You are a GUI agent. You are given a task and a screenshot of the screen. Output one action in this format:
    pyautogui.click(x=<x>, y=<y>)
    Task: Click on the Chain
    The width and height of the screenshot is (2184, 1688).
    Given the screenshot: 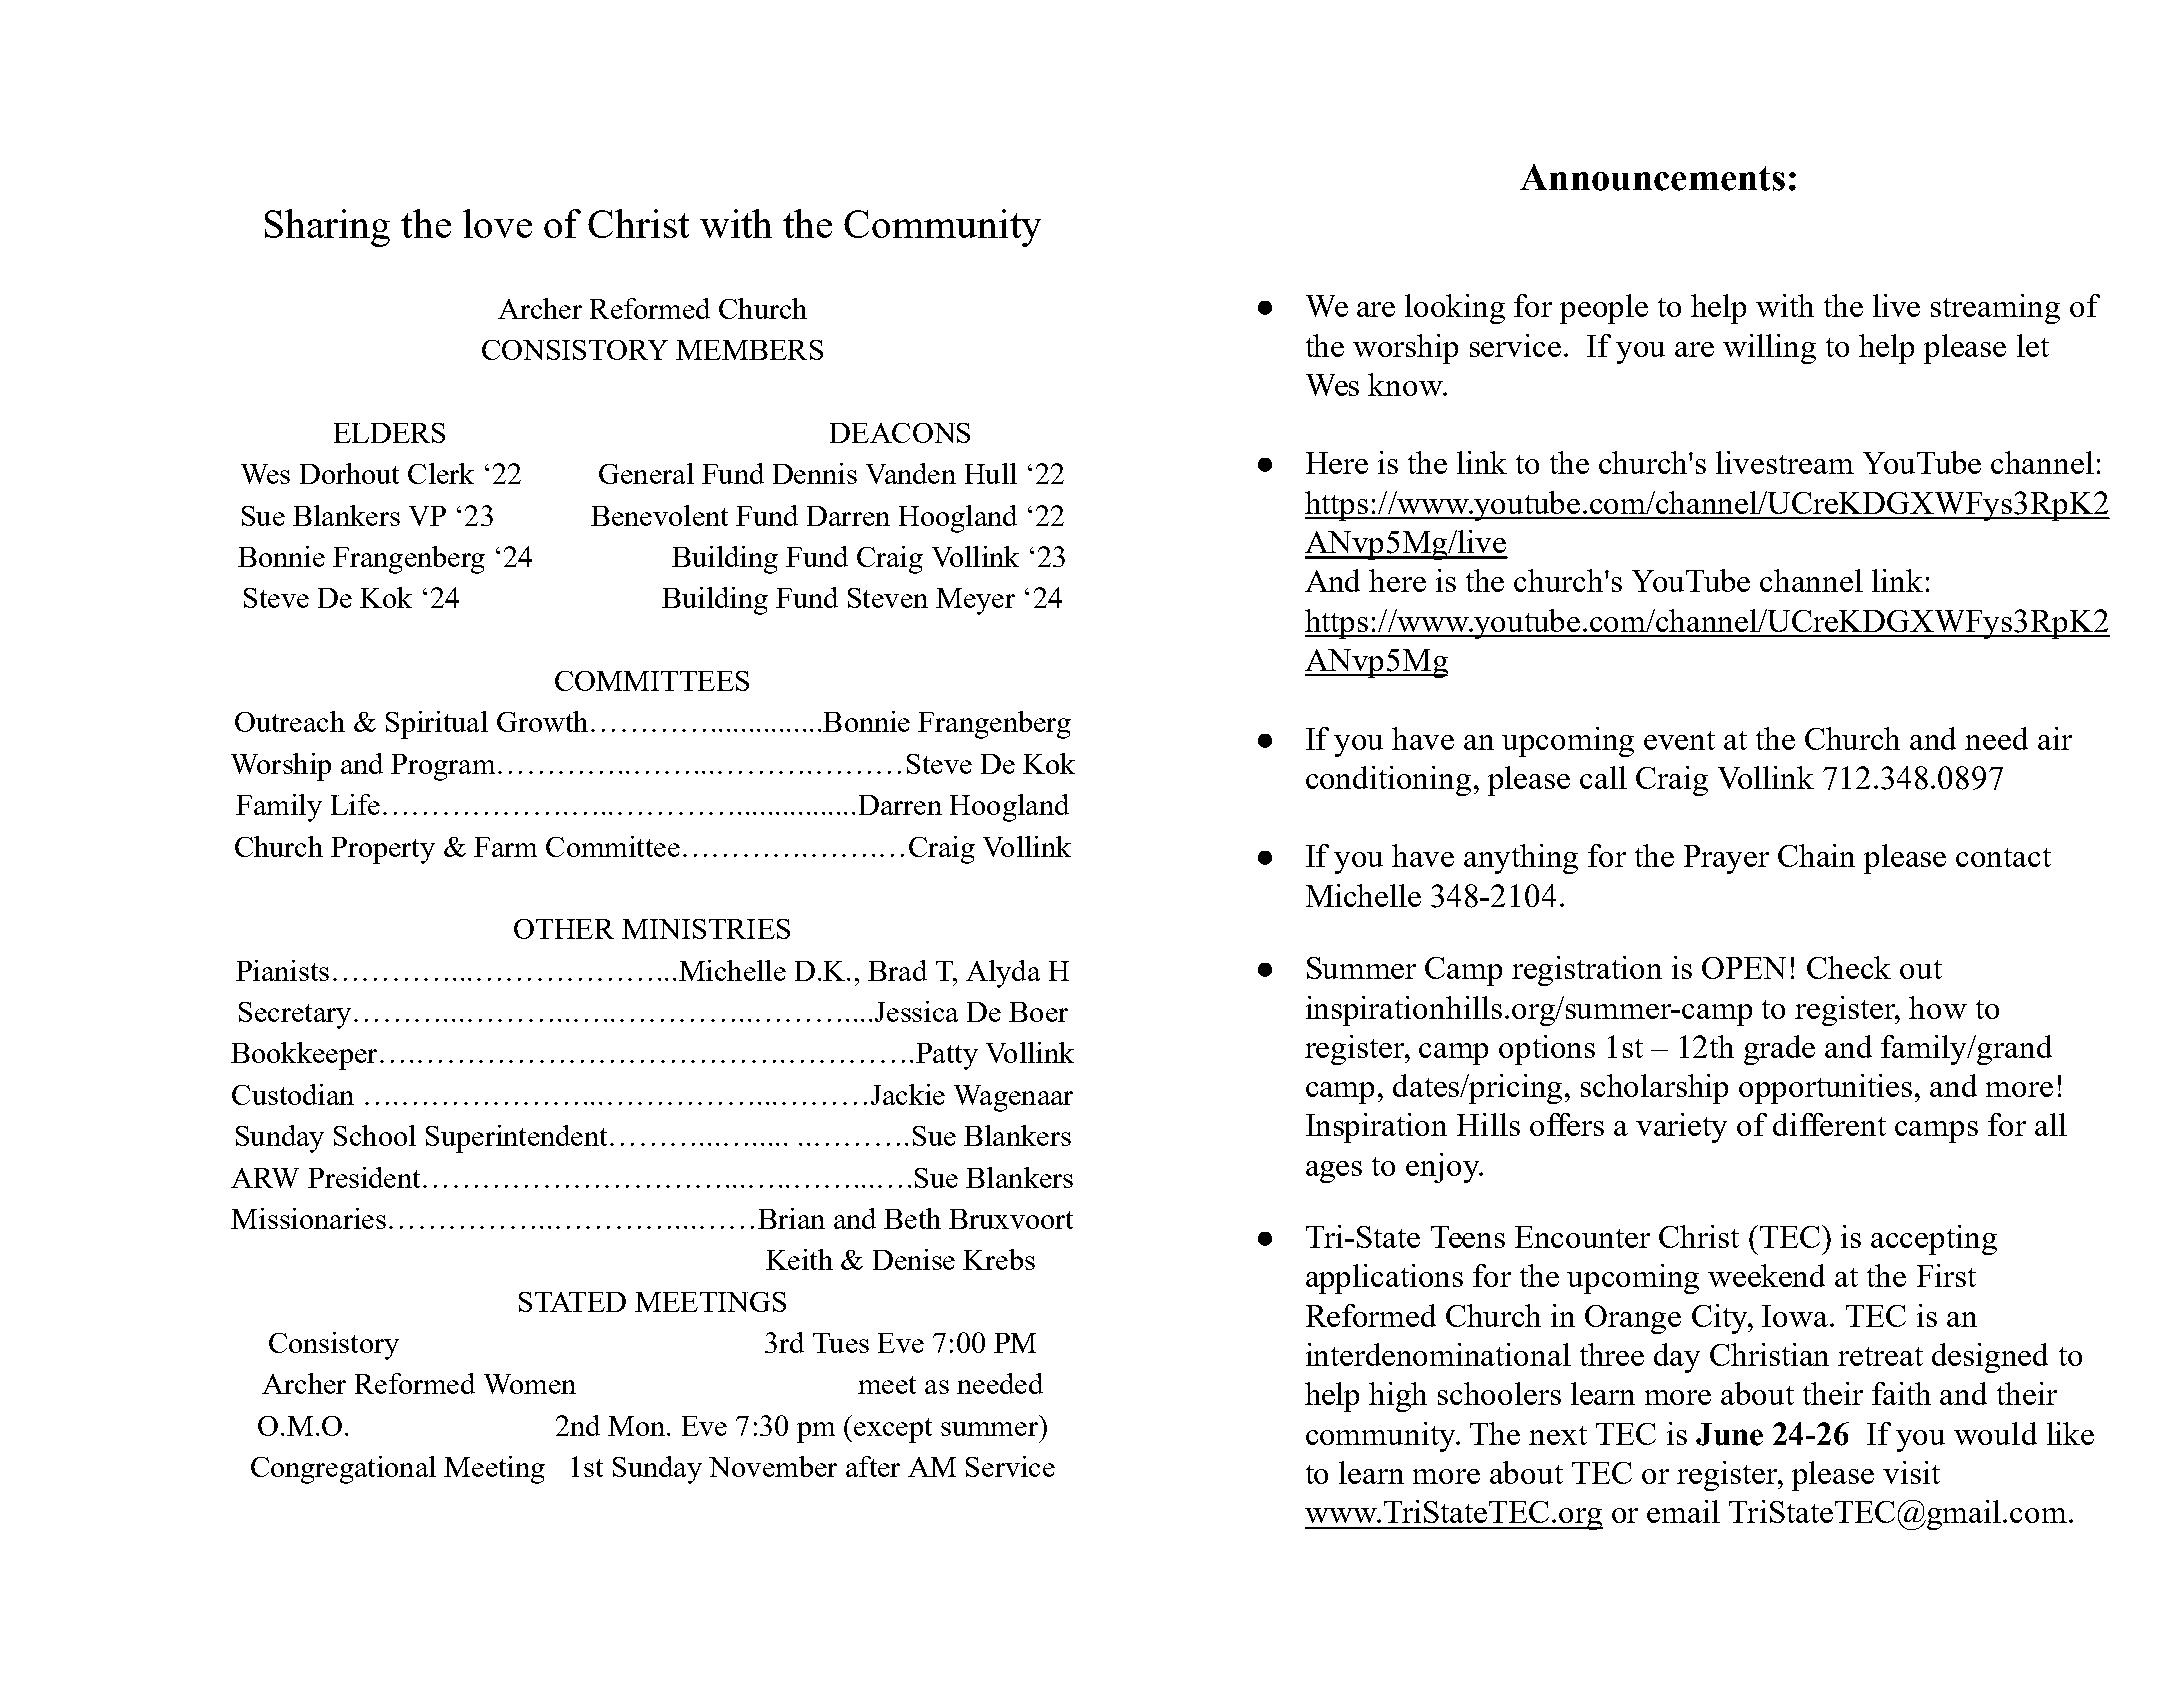 What is the action you would take?
    pyautogui.click(x=1816, y=855)
